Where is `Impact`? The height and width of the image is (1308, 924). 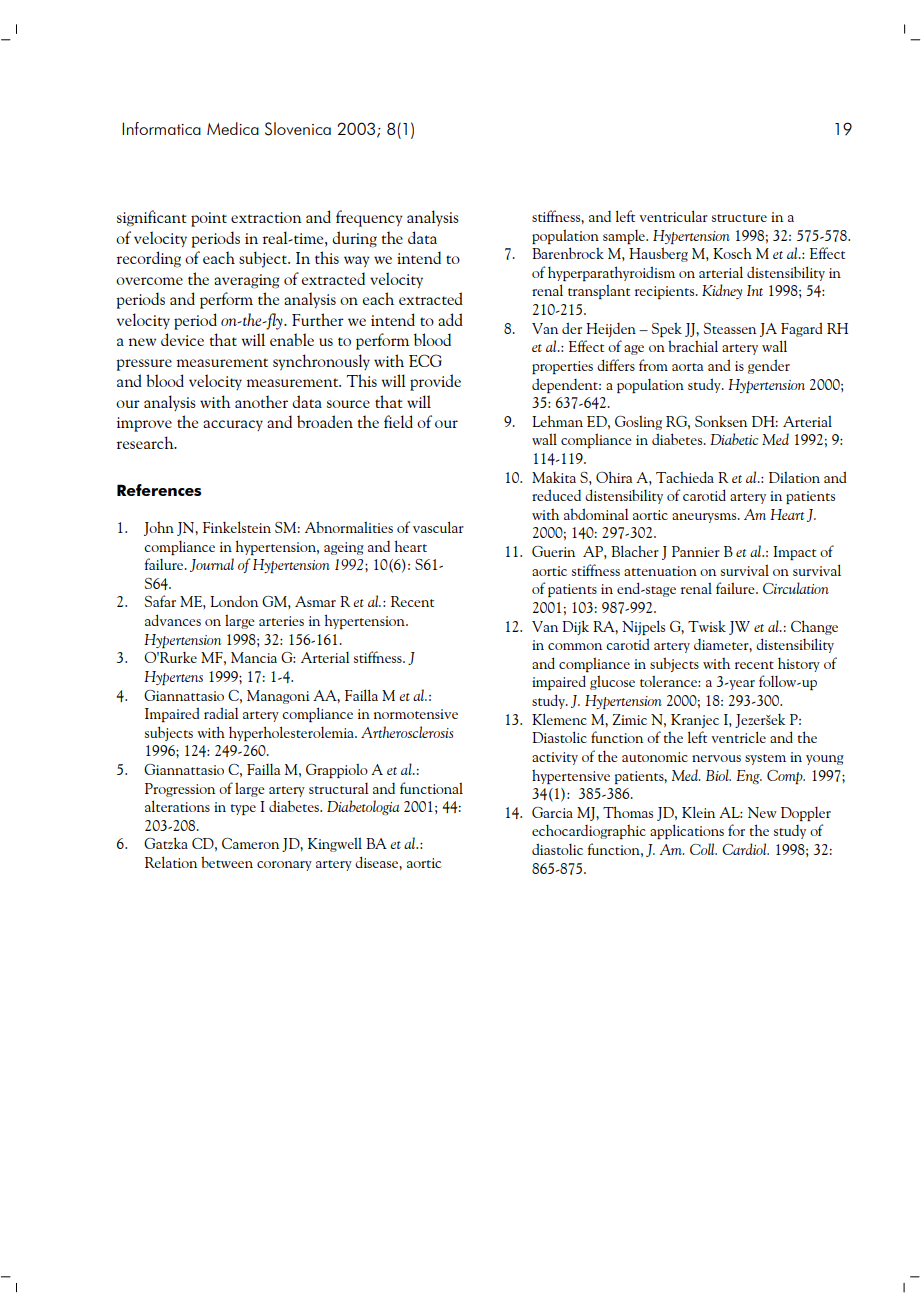 Impact is located at coordinates (794, 553).
